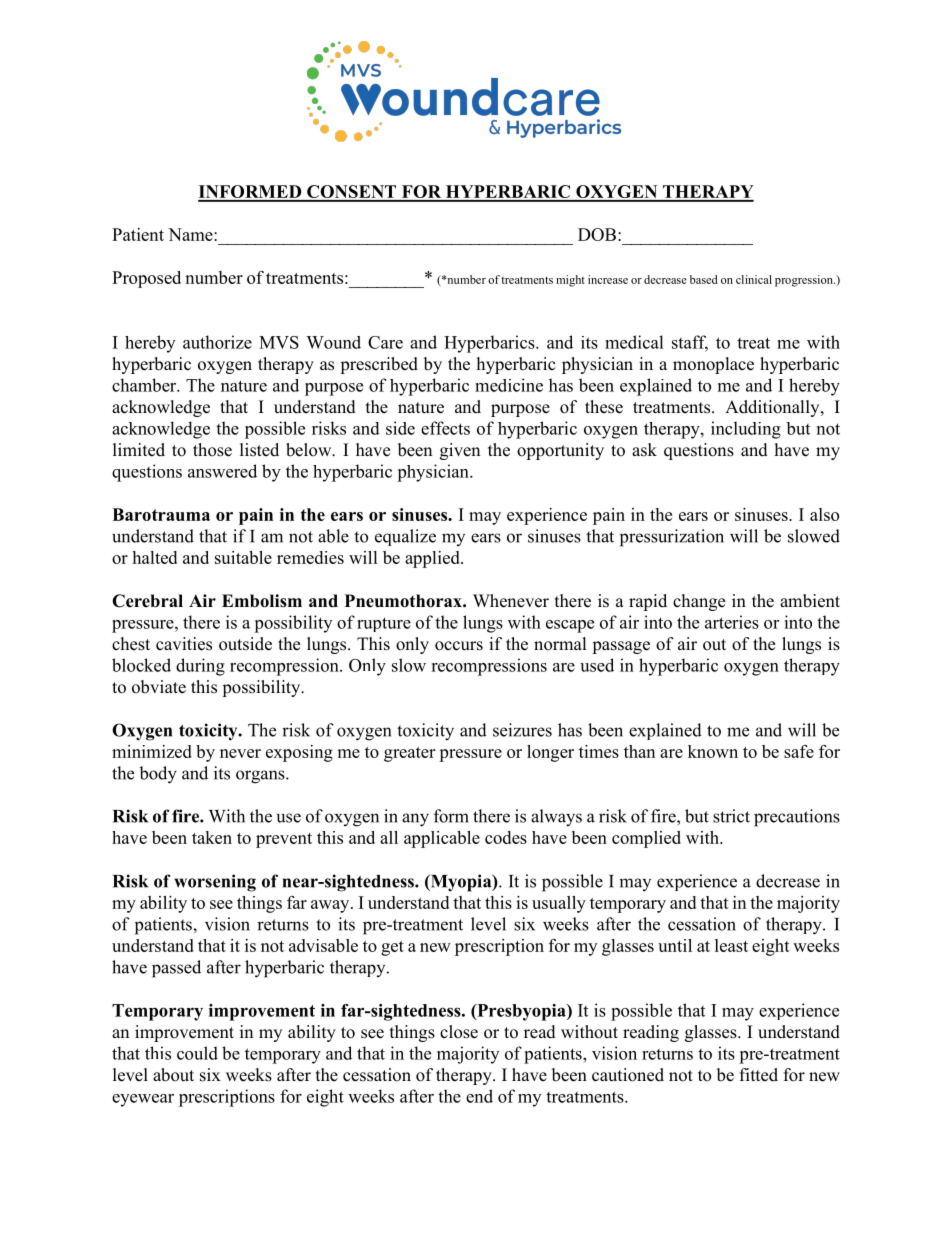 The width and height of the screenshot is (952, 1233). I want to click on could, so click(197, 1053).
